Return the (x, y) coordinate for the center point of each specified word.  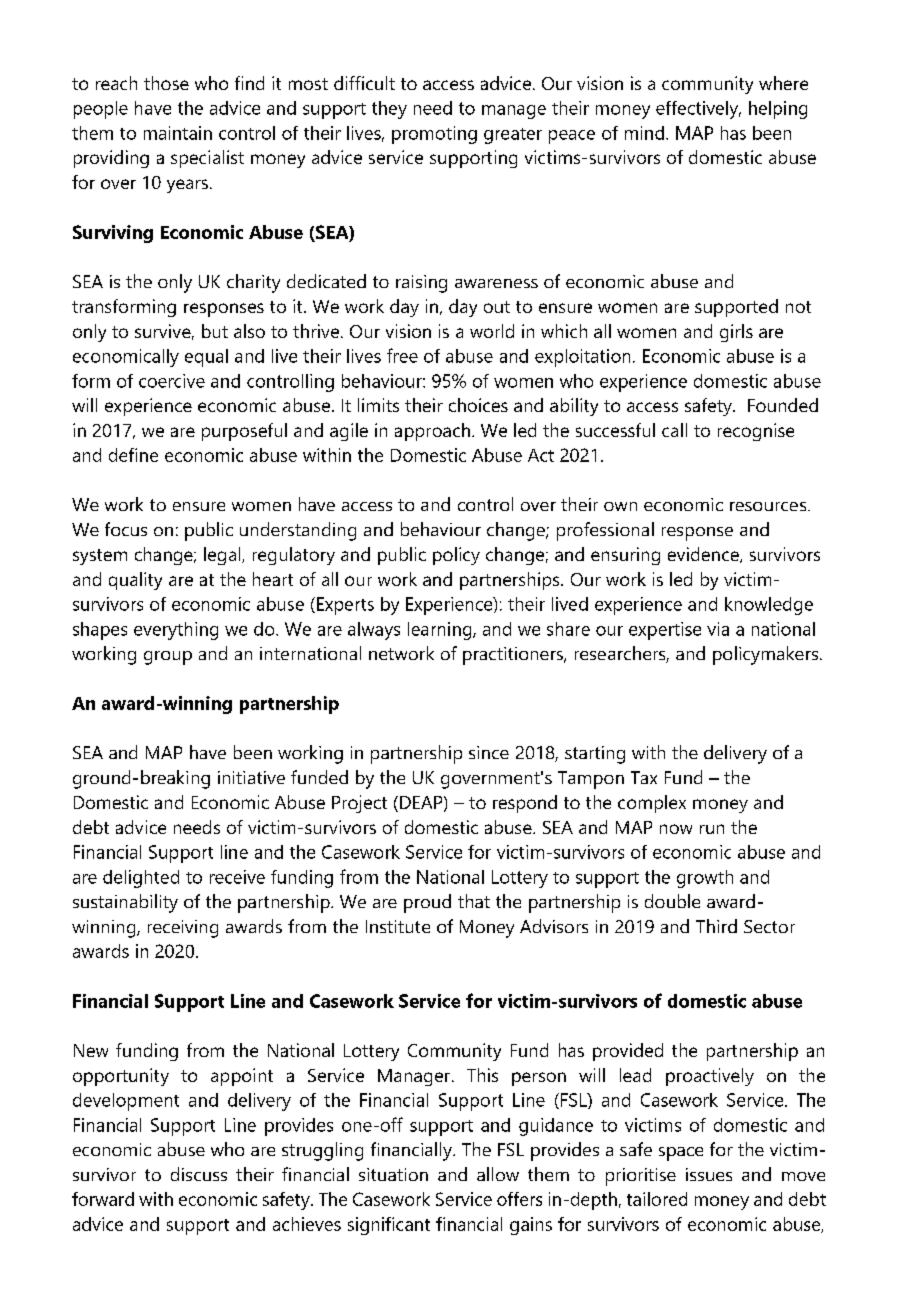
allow (498, 1174)
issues (709, 1174)
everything (176, 631)
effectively (698, 110)
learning (441, 631)
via (718, 629)
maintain (178, 133)
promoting (434, 135)
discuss (199, 1174)
